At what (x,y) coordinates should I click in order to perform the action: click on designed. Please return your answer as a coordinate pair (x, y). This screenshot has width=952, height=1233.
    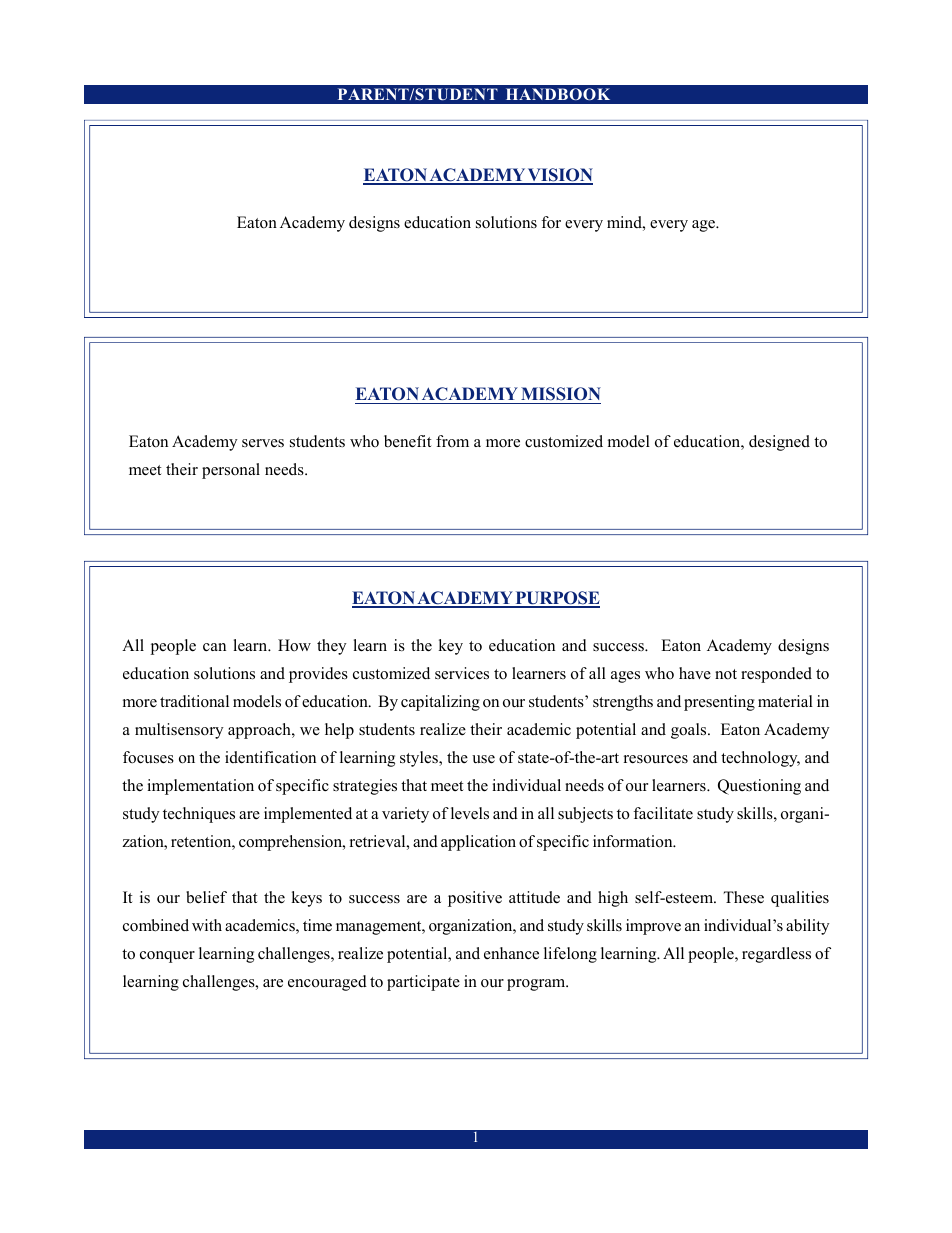
    Looking at the image, I should click on (779, 443).
